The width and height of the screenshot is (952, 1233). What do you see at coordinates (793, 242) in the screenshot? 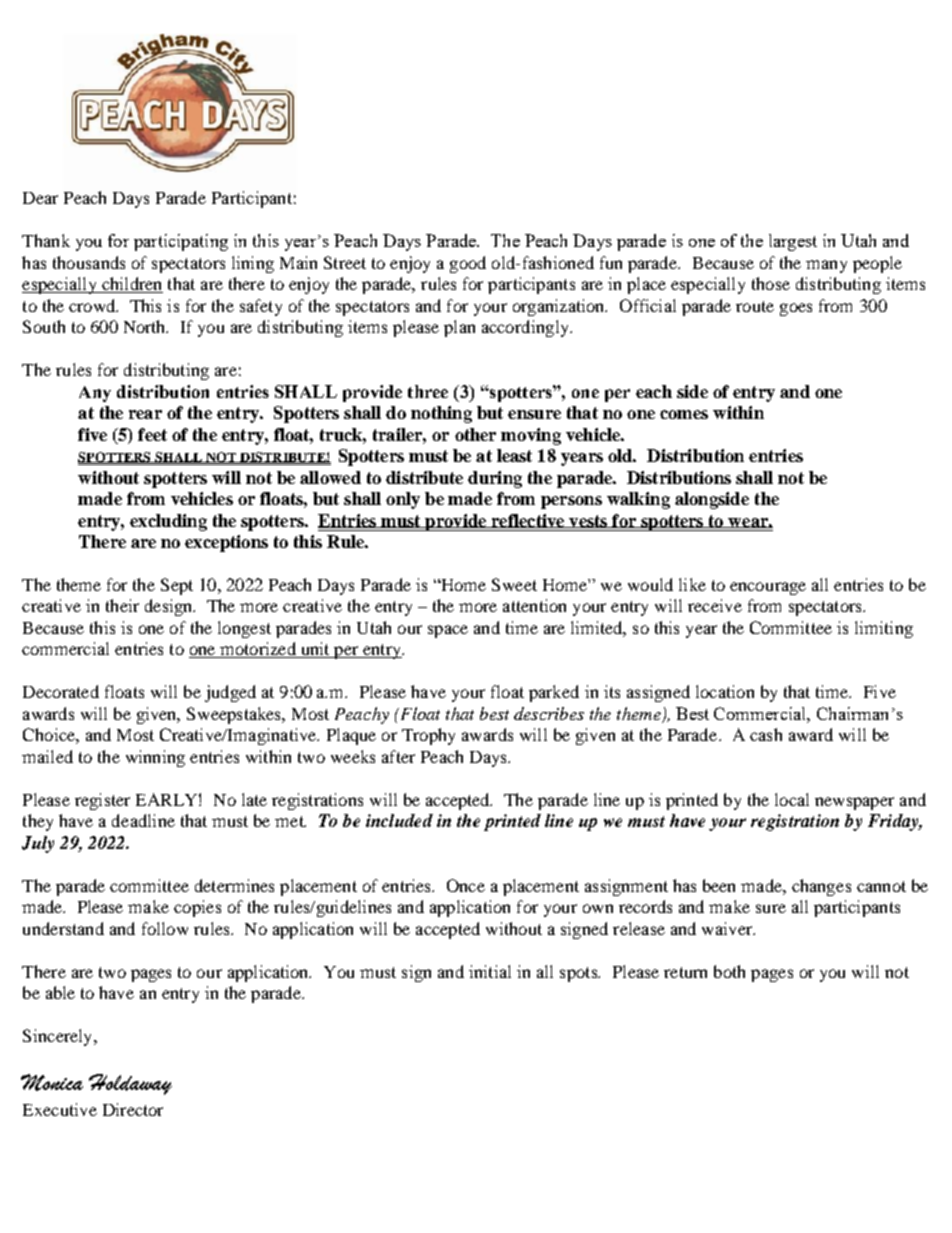
I see `largest` at bounding box center [793, 242].
